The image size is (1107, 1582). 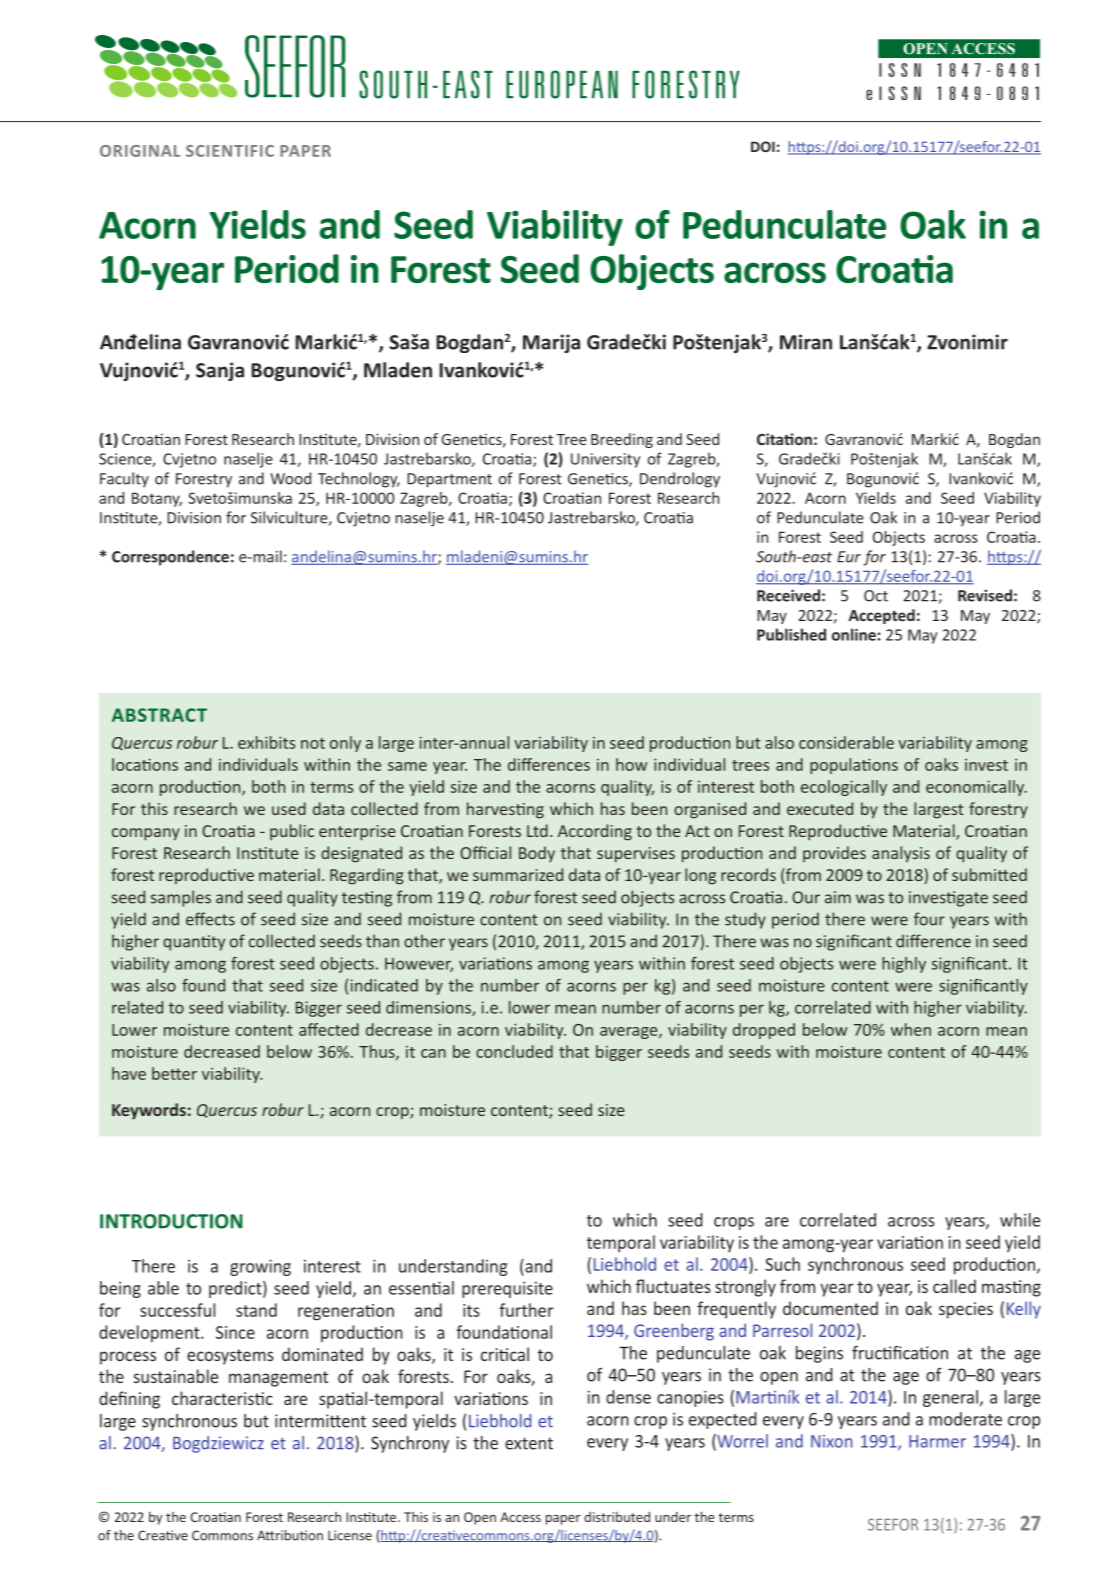 What do you see at coordinates (954, 1286) in the screenshot?
I see `called` at bounding box center [954, 1286].
